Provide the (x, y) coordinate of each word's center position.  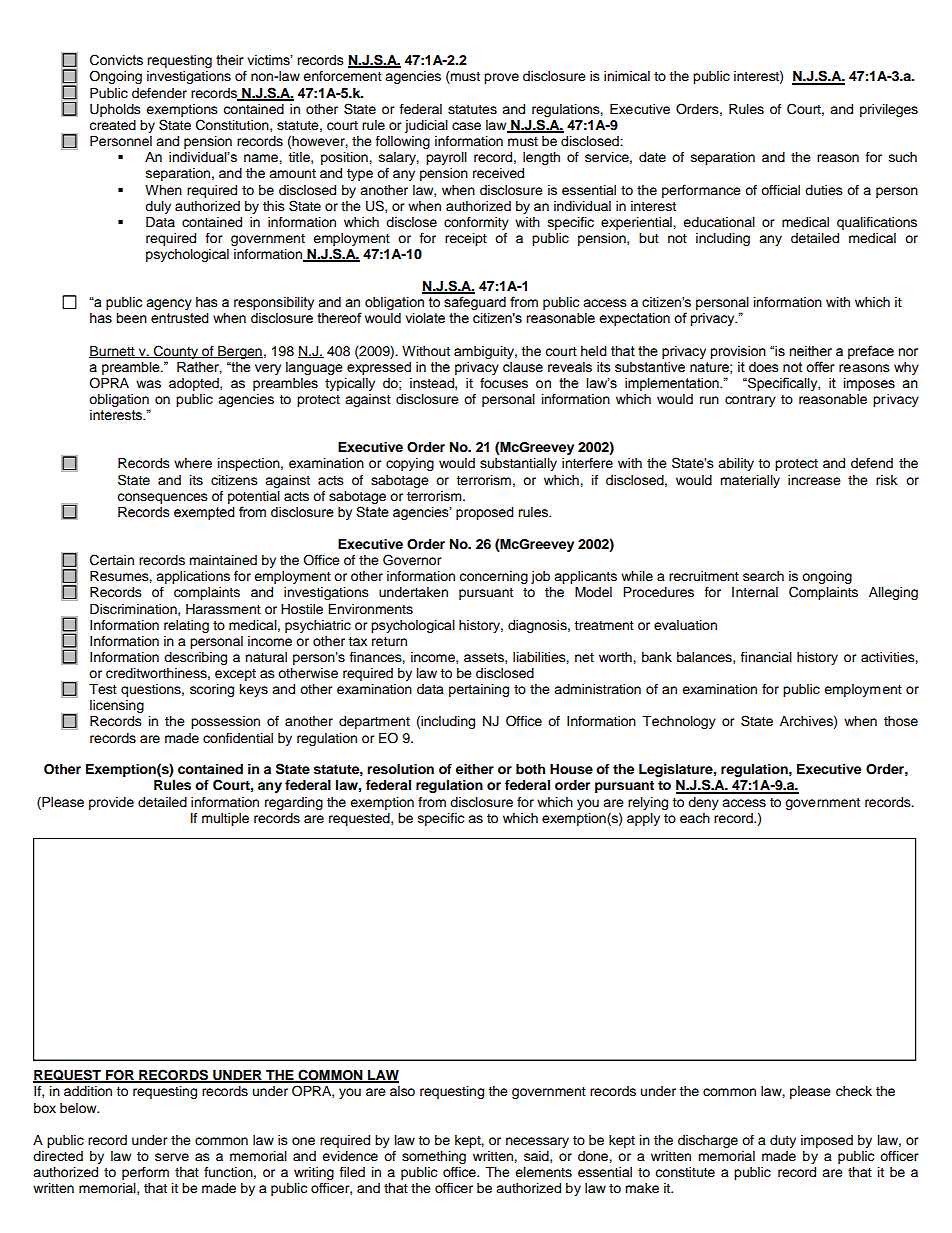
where (193, 463)
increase (814, 480)
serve (172, 1157)
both (530, 769)
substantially (518, 464)
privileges (889, 110)
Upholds (115, 110)
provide (111, 803)
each (695, 818)
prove (501, 78)
